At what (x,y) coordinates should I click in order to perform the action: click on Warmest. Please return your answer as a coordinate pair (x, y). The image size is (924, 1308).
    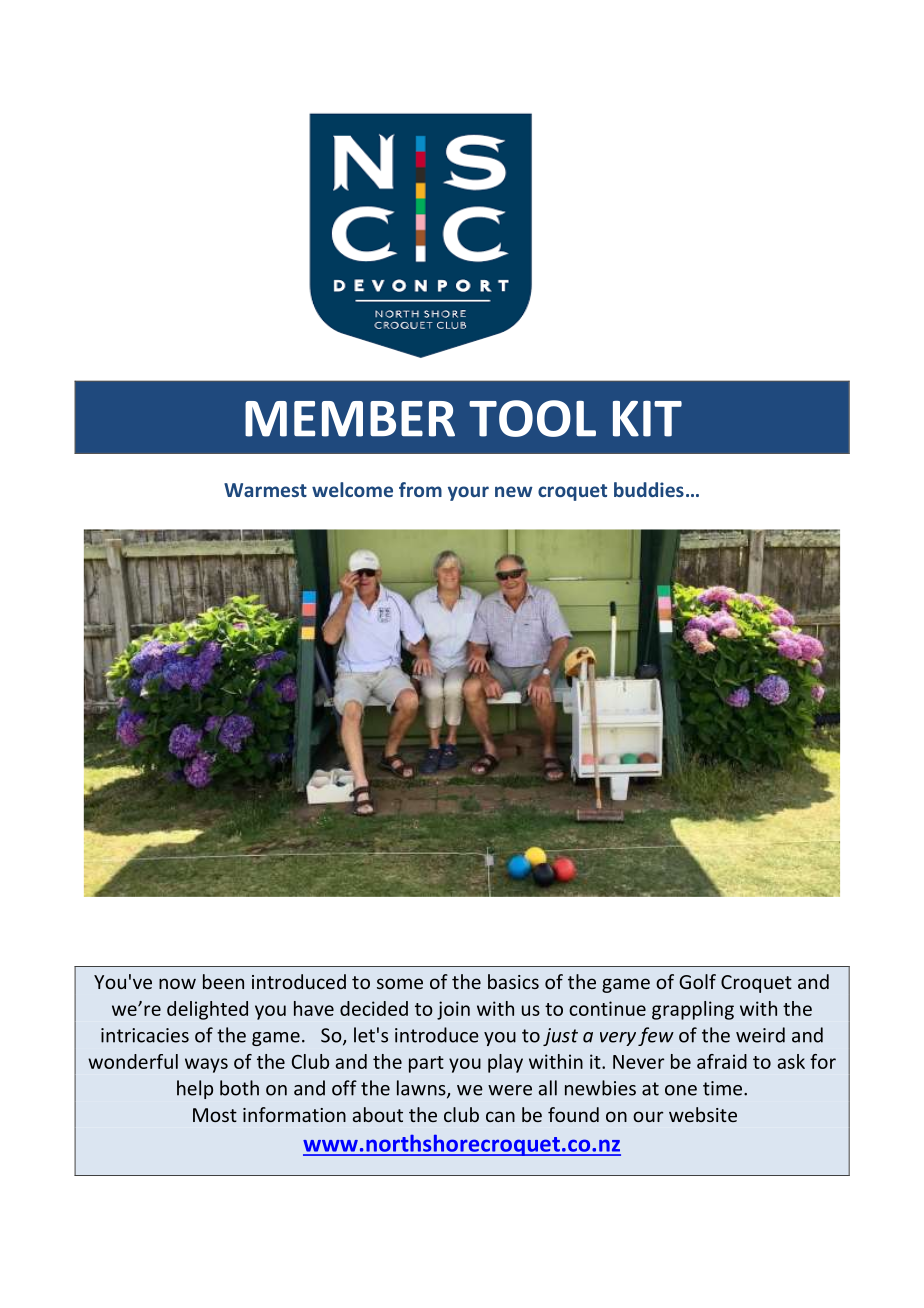
    Looking at the image, I should click on (265, 490).
